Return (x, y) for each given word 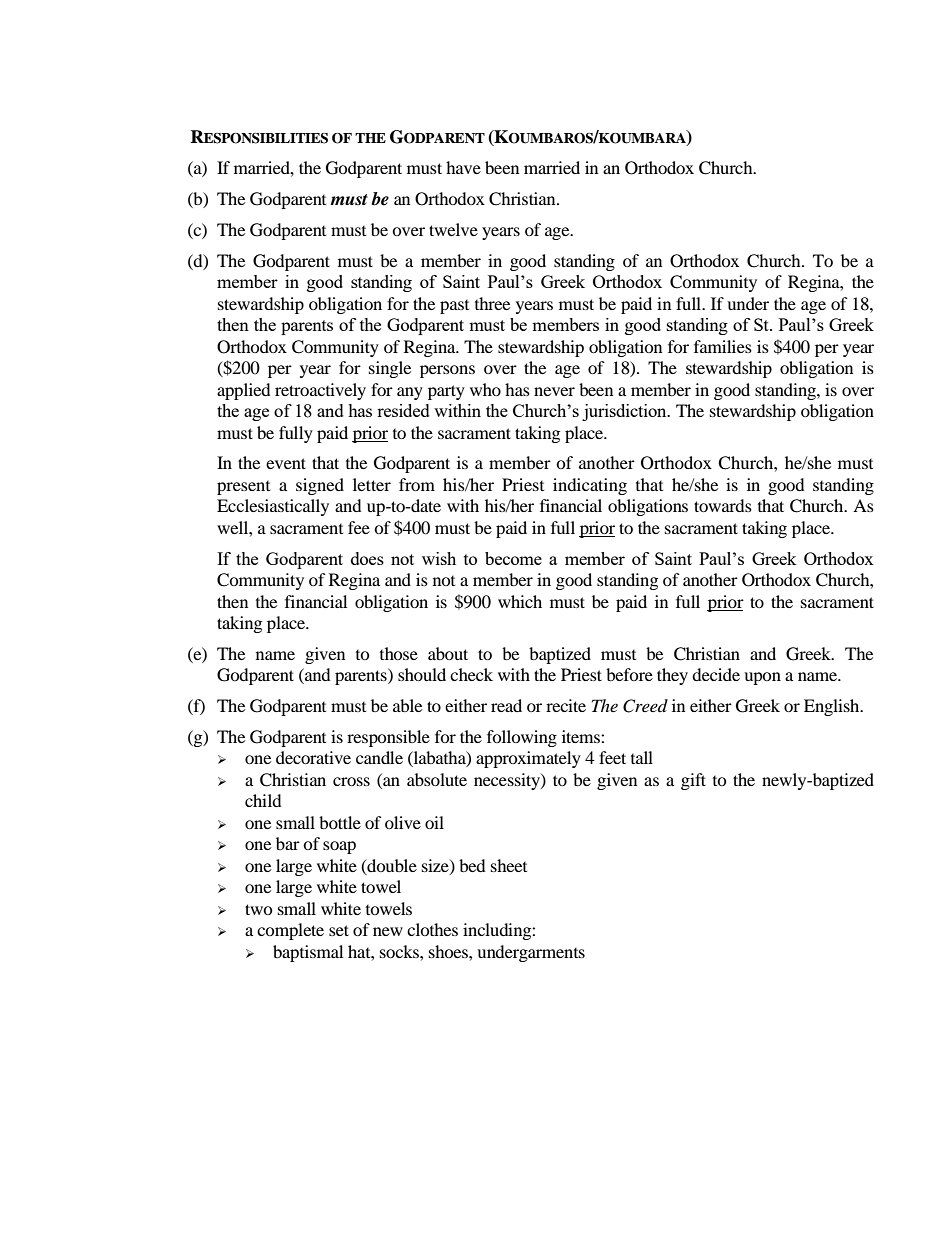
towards (723, 505)
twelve (453, 229)
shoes (449, 951)
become (513, 558)
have (463, 167)
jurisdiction (625, 412)
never (554, 391)
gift (693, 781)
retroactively (320, 391)
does (367, 558)
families (723, 346)
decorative (313, 757)
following (522, 738)
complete (290, 931)
